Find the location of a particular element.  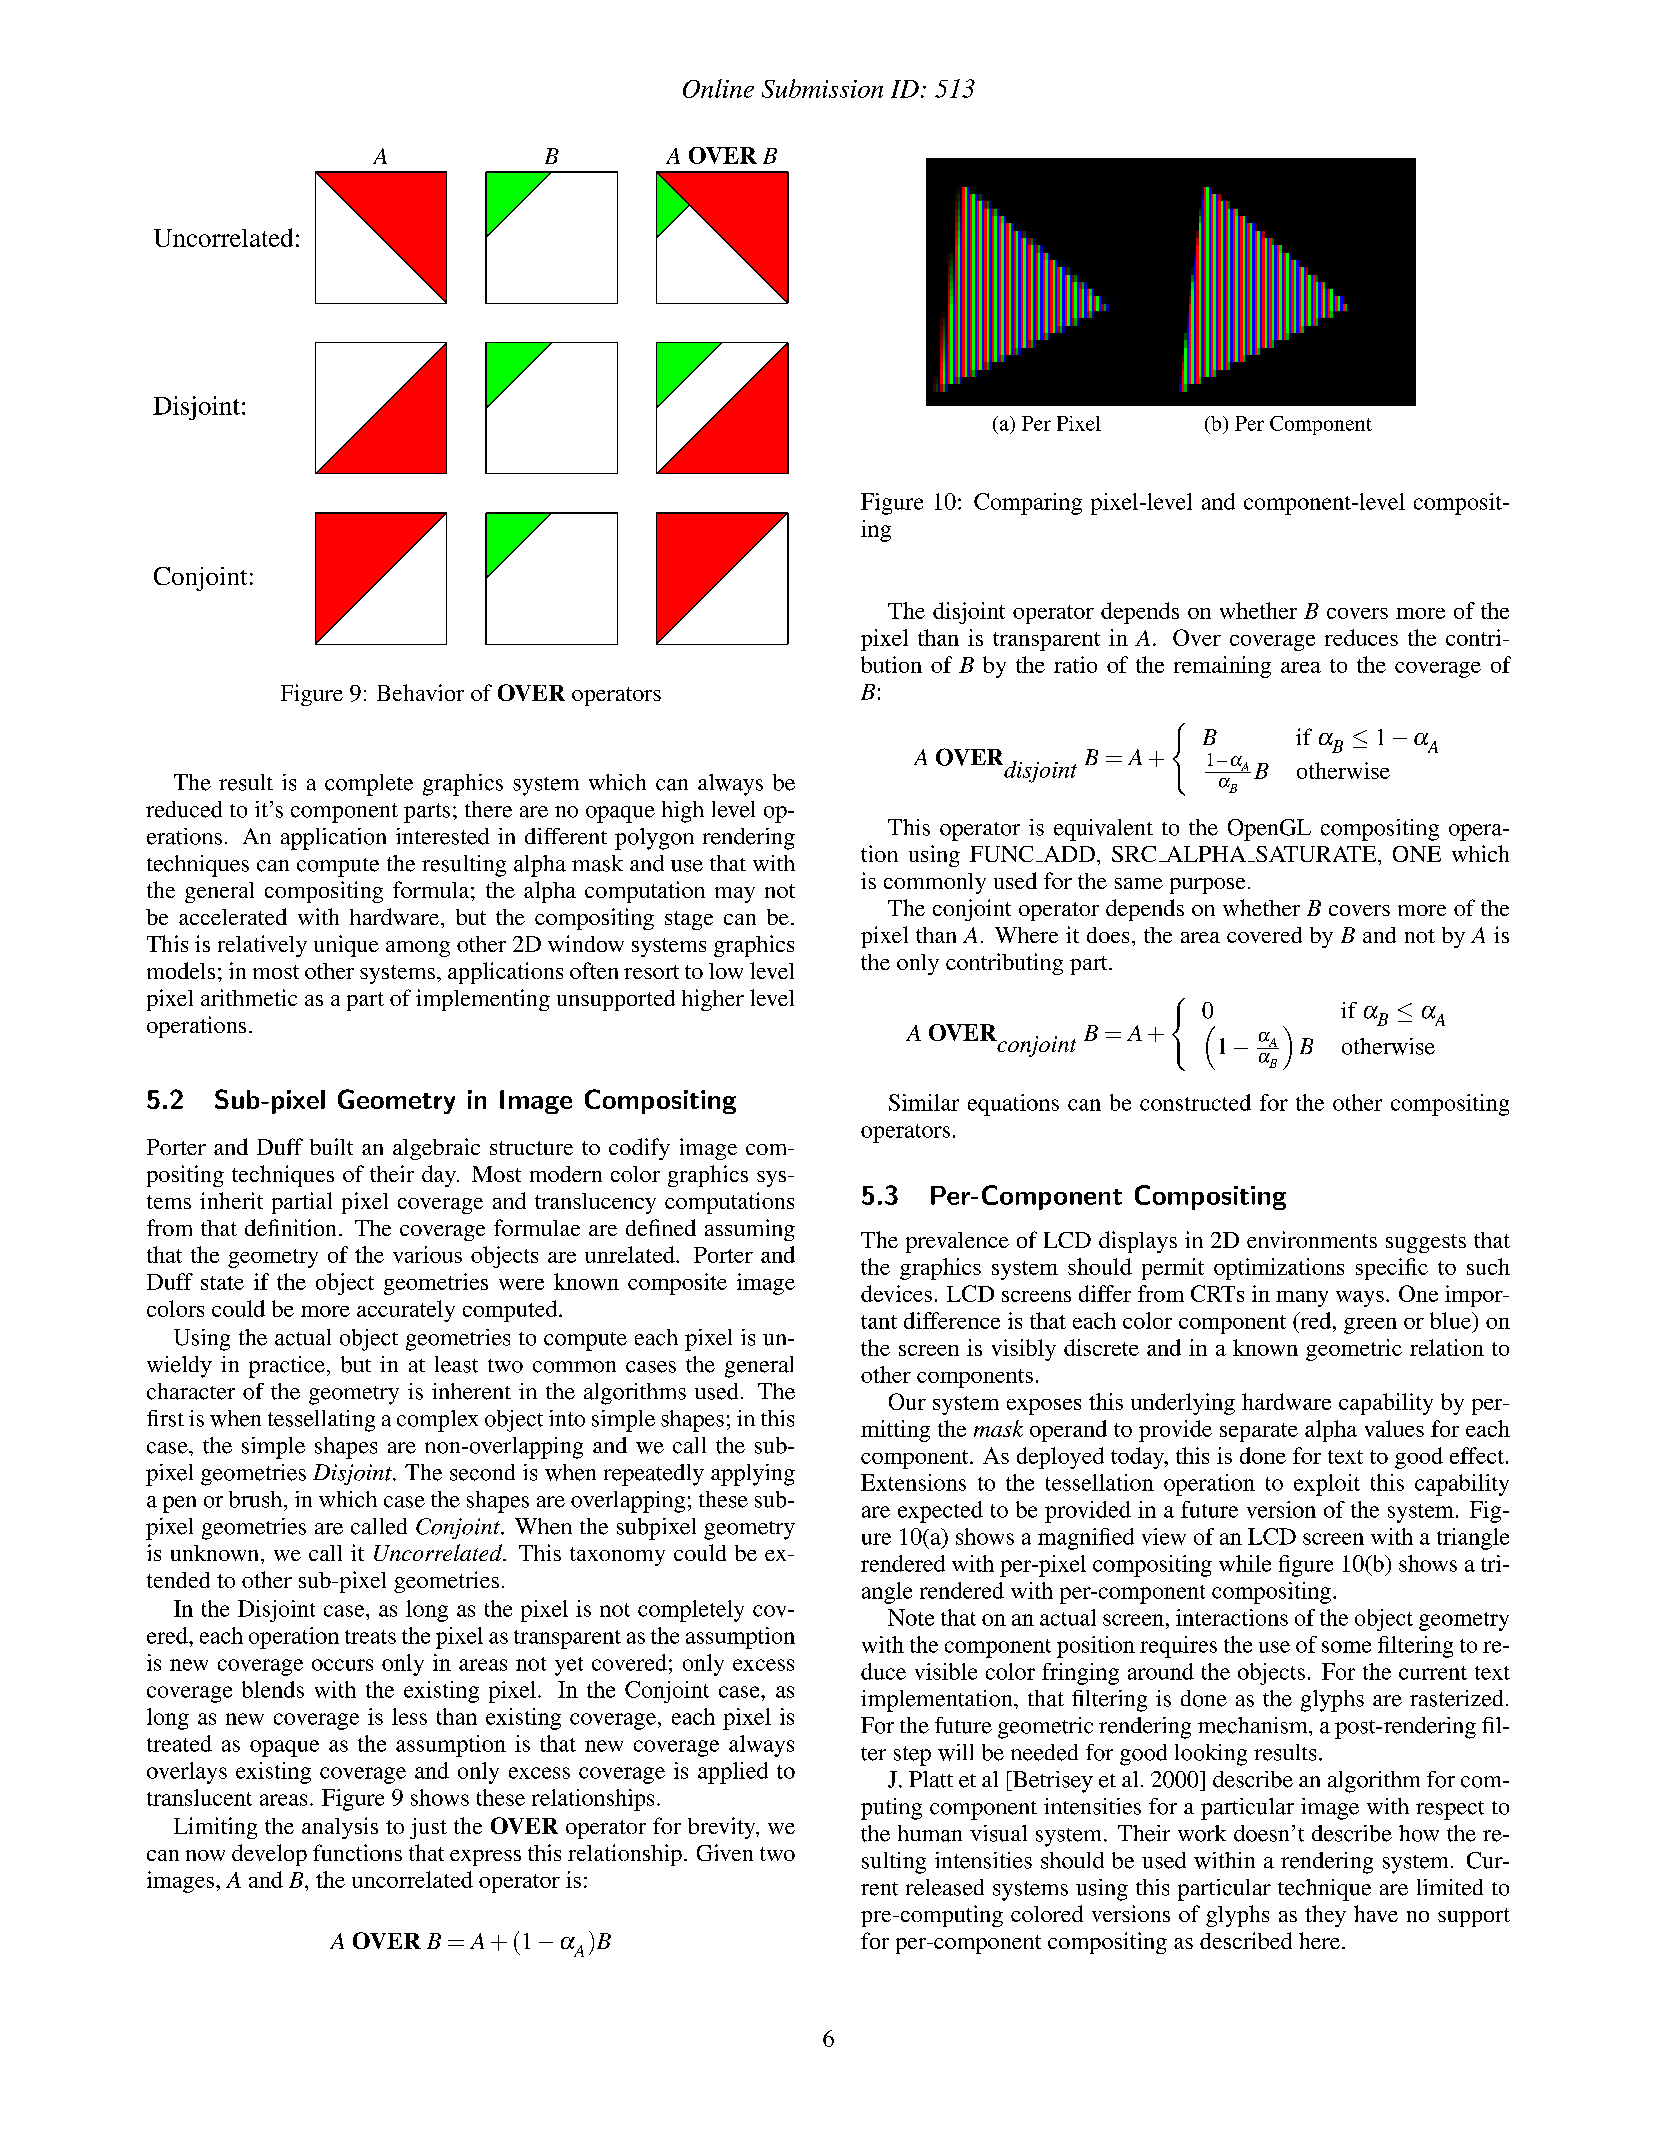

Given is located at coordinates (725, 1852).
